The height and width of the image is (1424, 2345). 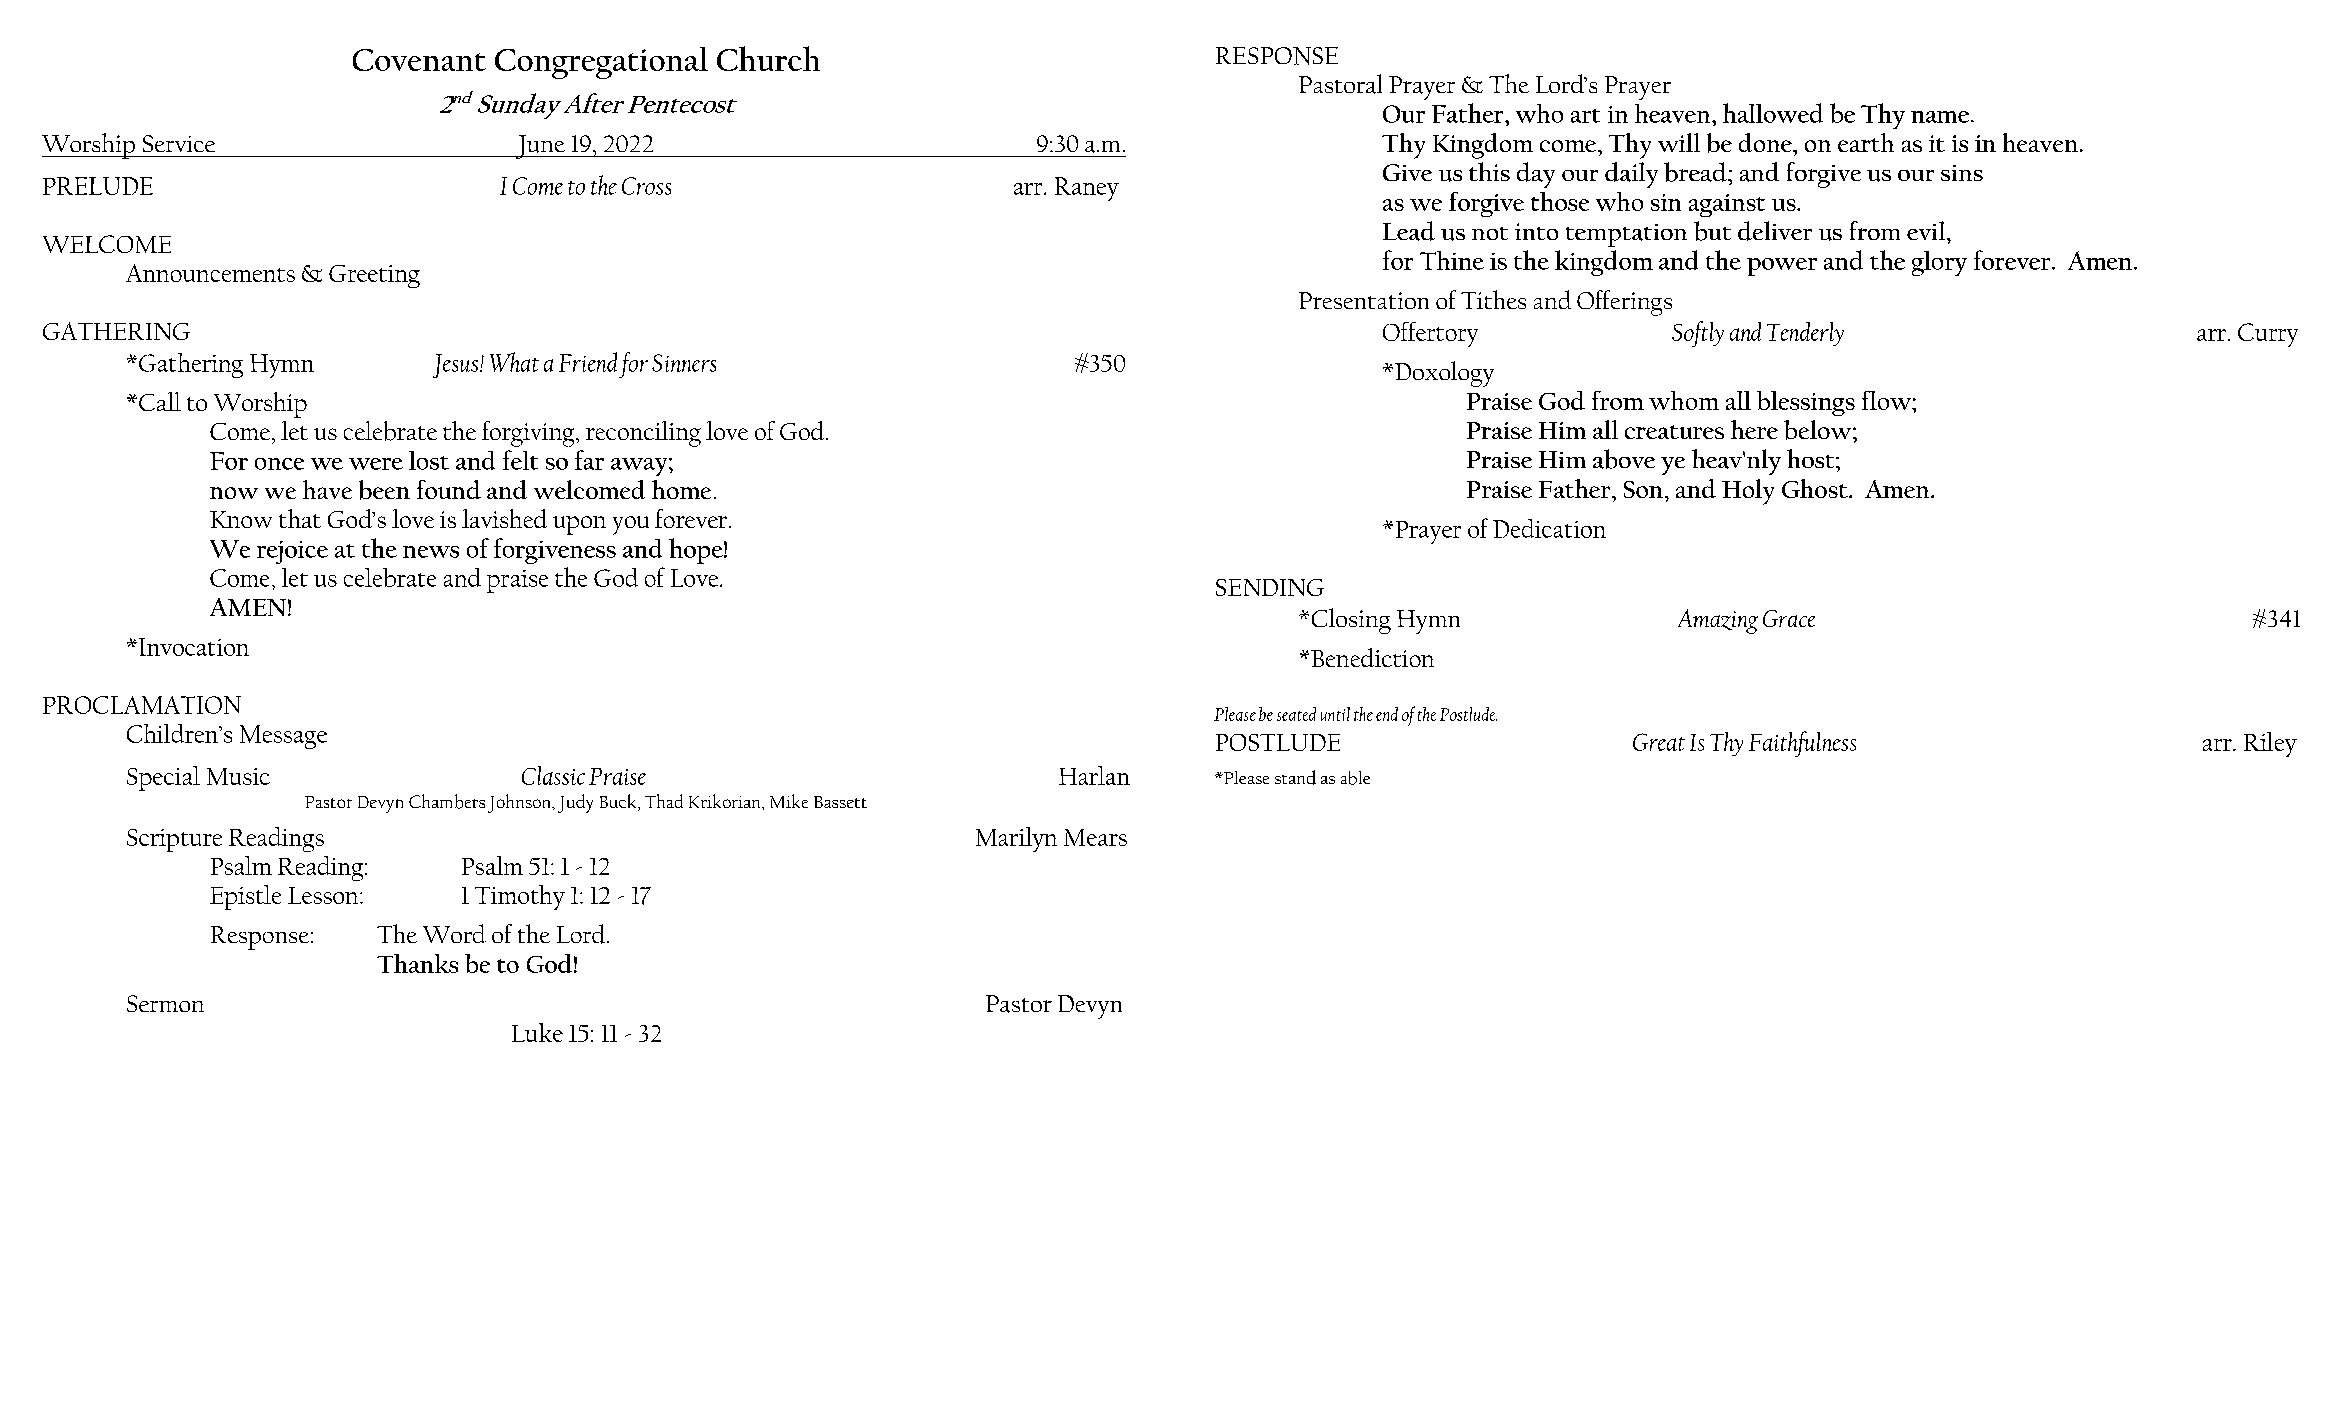 I want to click on Luke, so click(x=537, y=1032).
